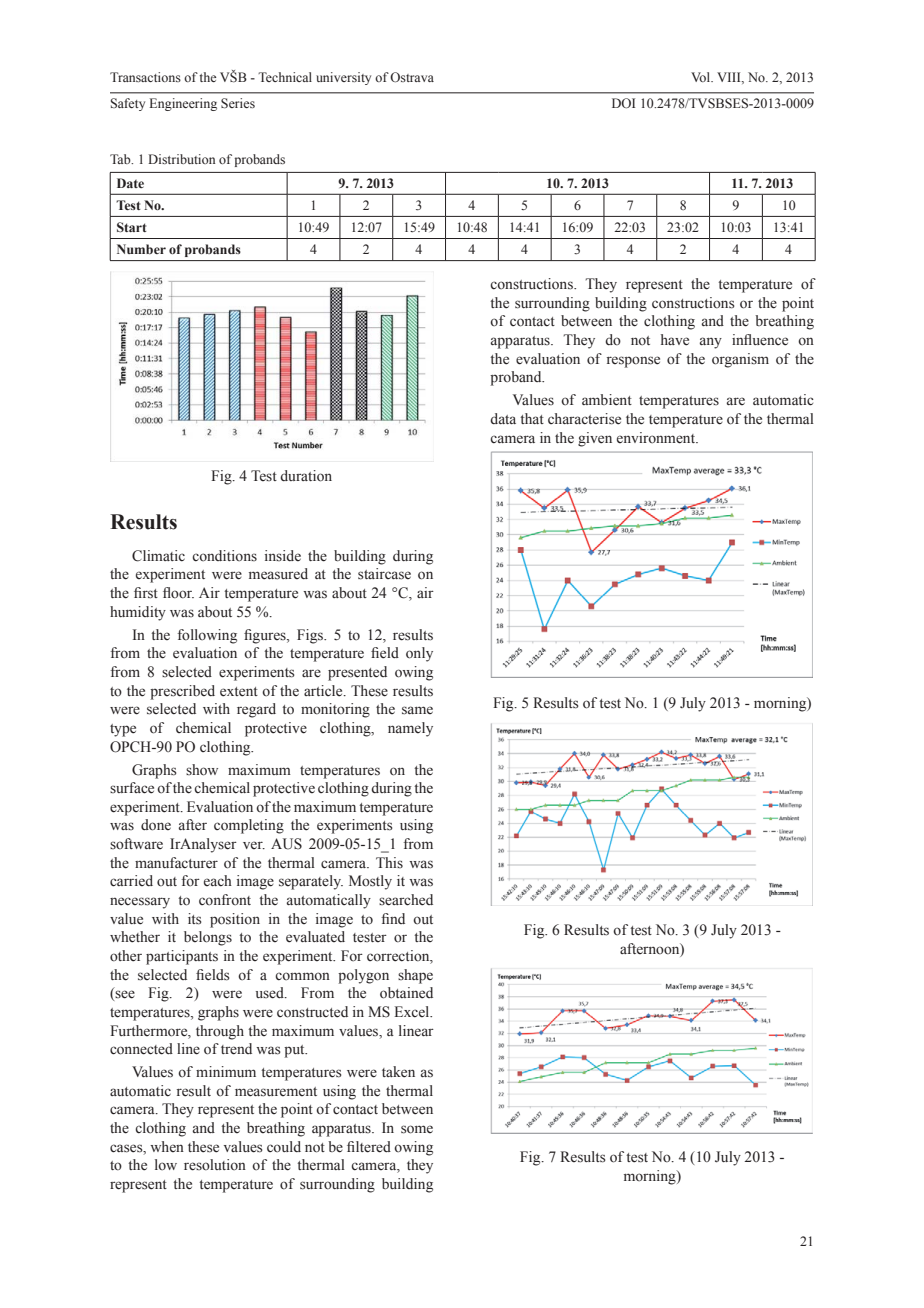 This screenshot has height=1308, width=924. What do you see at coordinates (167, 1146) in the screenshot?
I see `when` at bounding box center [167, 1146].
